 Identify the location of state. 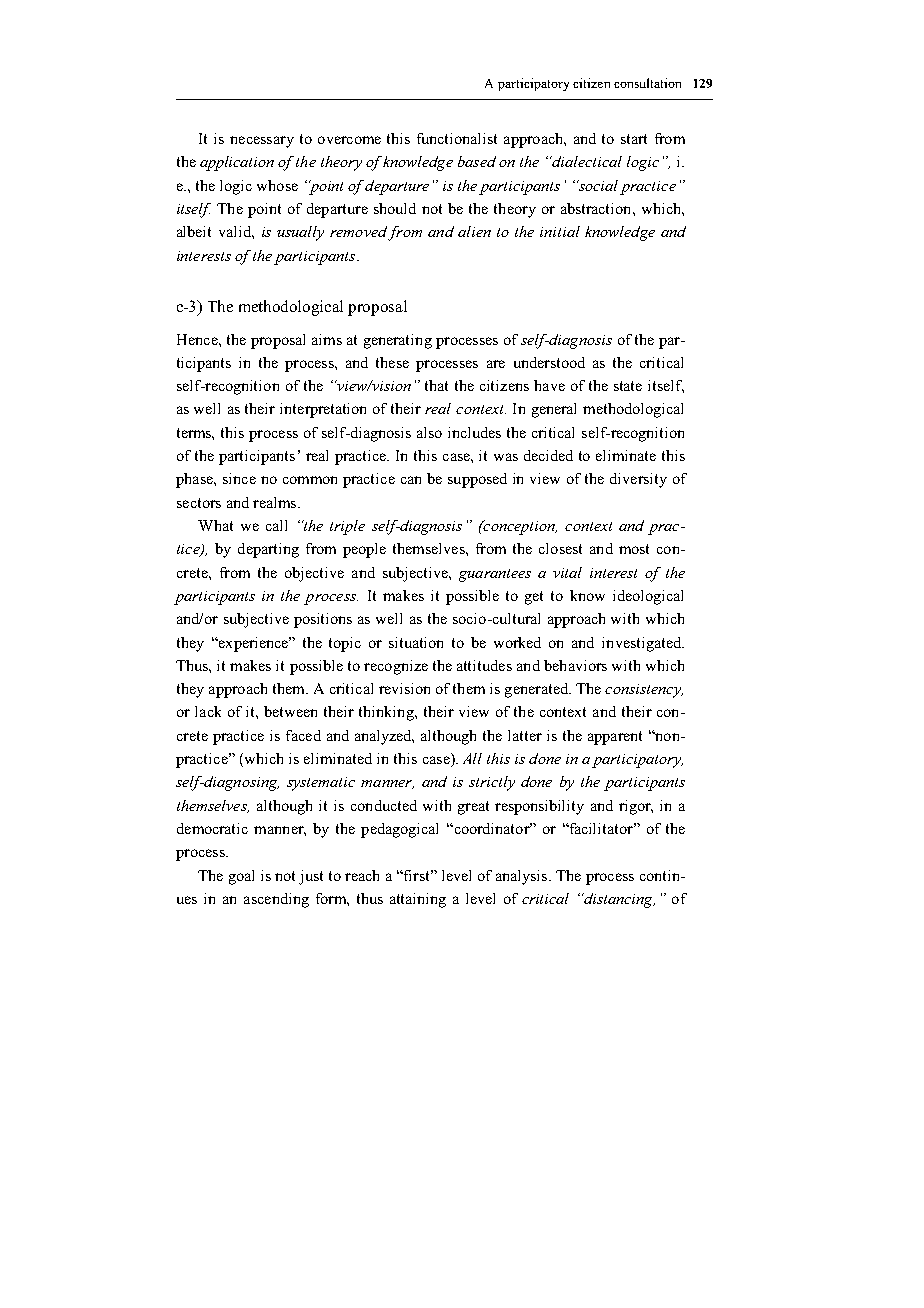
(628, 386).
